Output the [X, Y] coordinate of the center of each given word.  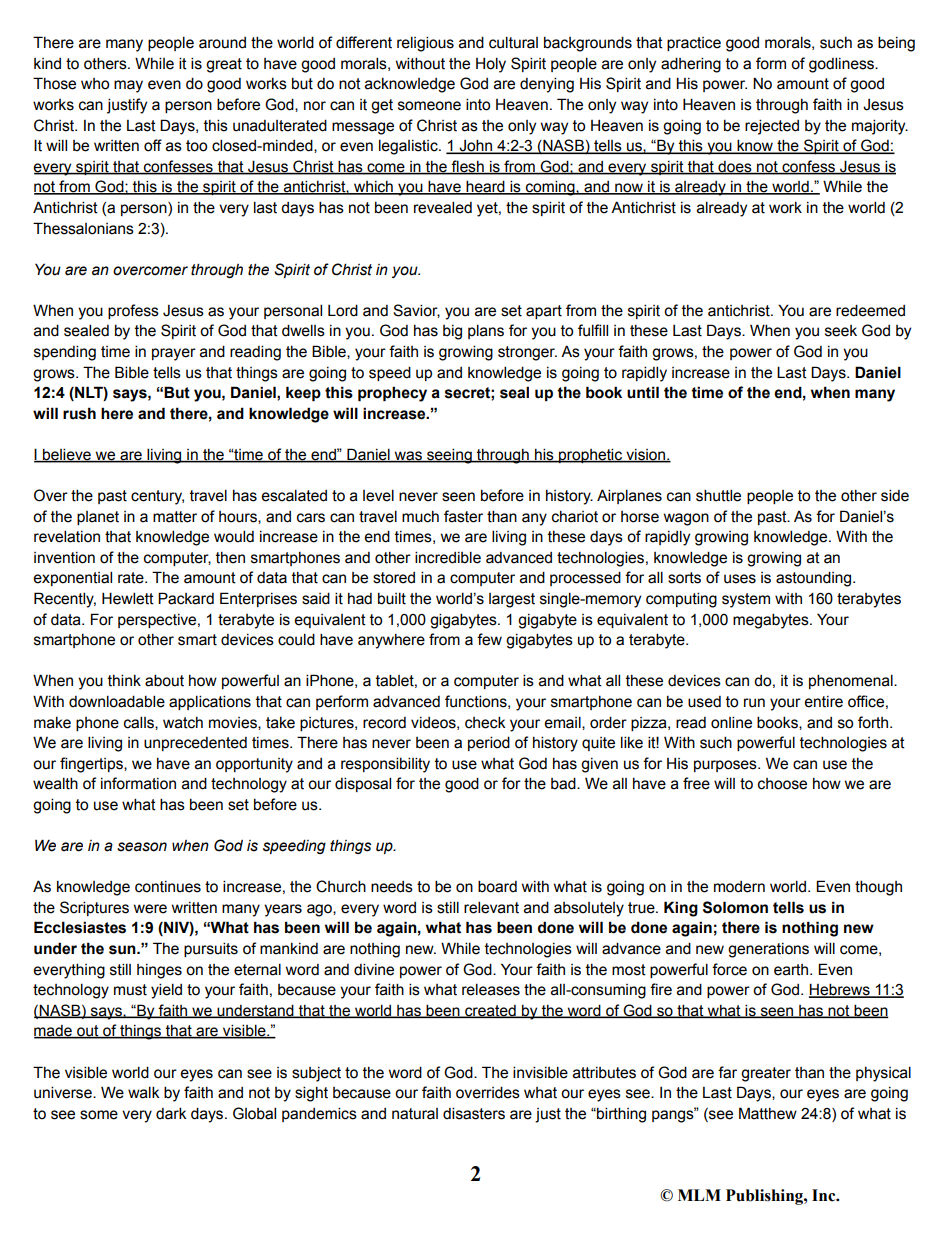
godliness [842, 65]
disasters [474, 1113]
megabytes [772, 621]
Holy [491, 65]
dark [171, 1113]
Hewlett [128, 598]
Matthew [768, 1113]
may [128, 86]
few [489, 639]
